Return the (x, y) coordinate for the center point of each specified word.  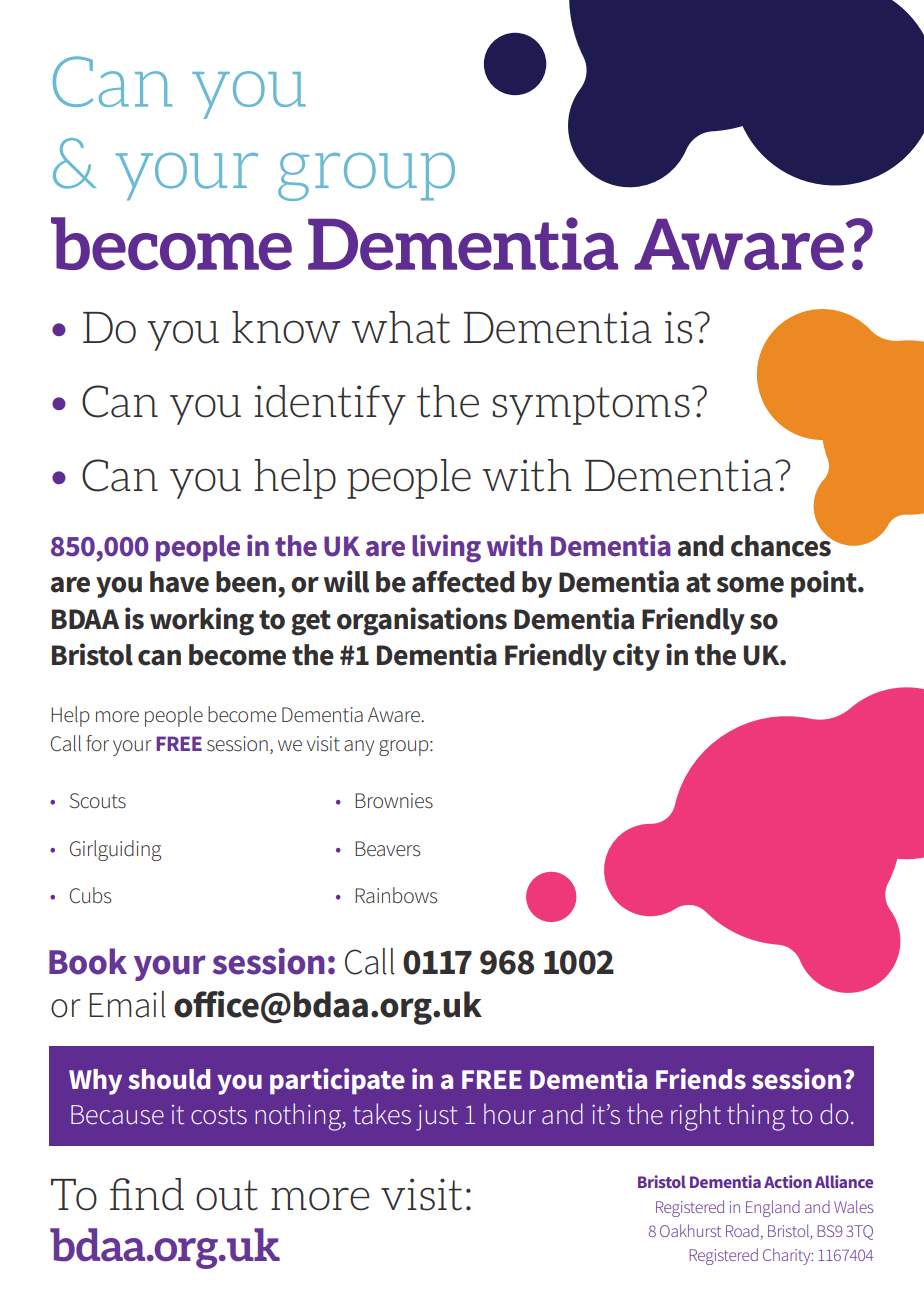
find (147, 1194)
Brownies (394, 801)
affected (463, 582)
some (750, 585)
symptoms (591, 406)
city (636, 657)
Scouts (98, 801)
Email (127, 1004)
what (400, 327)
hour (510, 1114)
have (179, 582)
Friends (701, 1079)
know (286, 327)
